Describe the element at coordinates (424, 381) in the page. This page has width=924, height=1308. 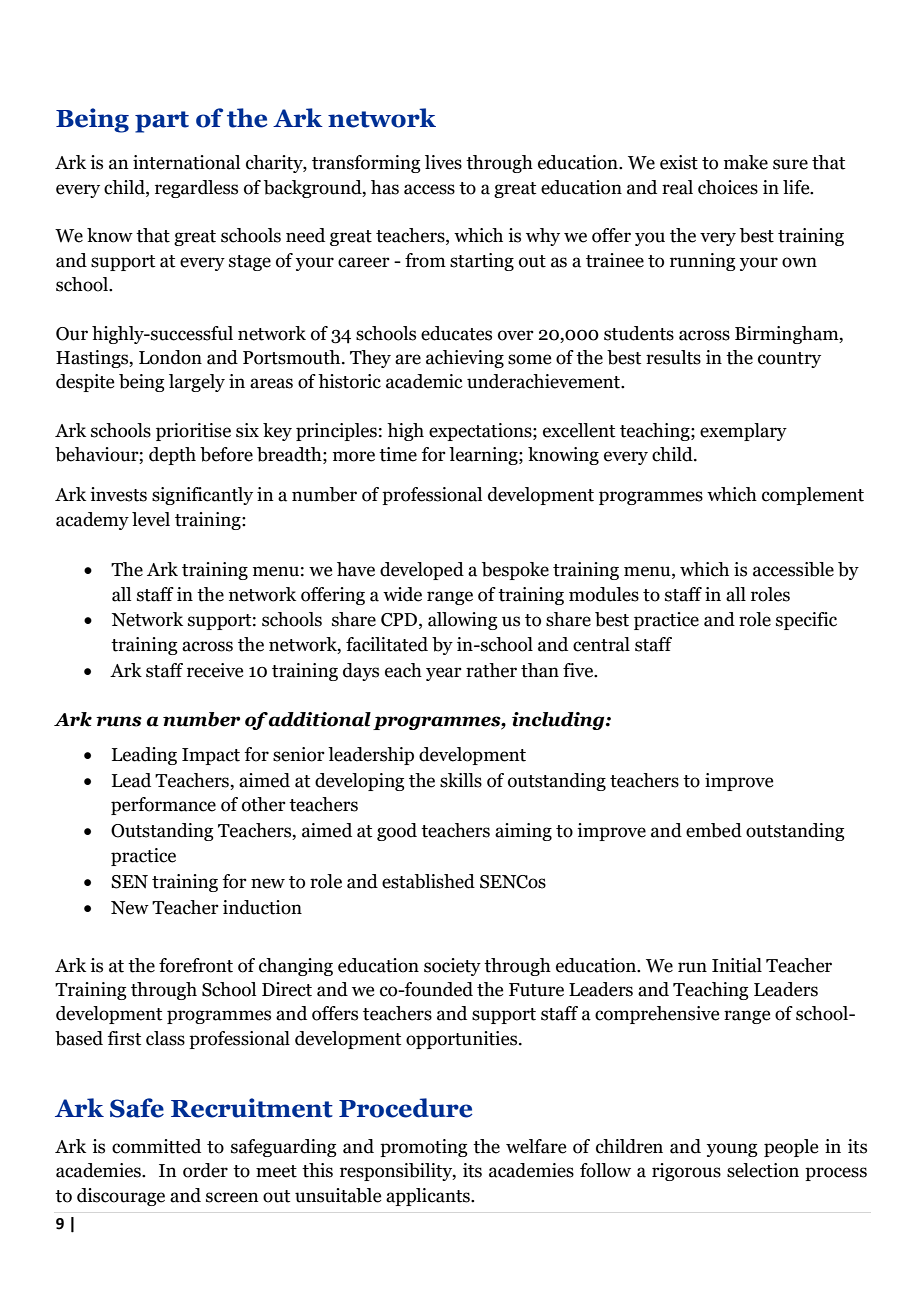
I see `academic` at that location.
